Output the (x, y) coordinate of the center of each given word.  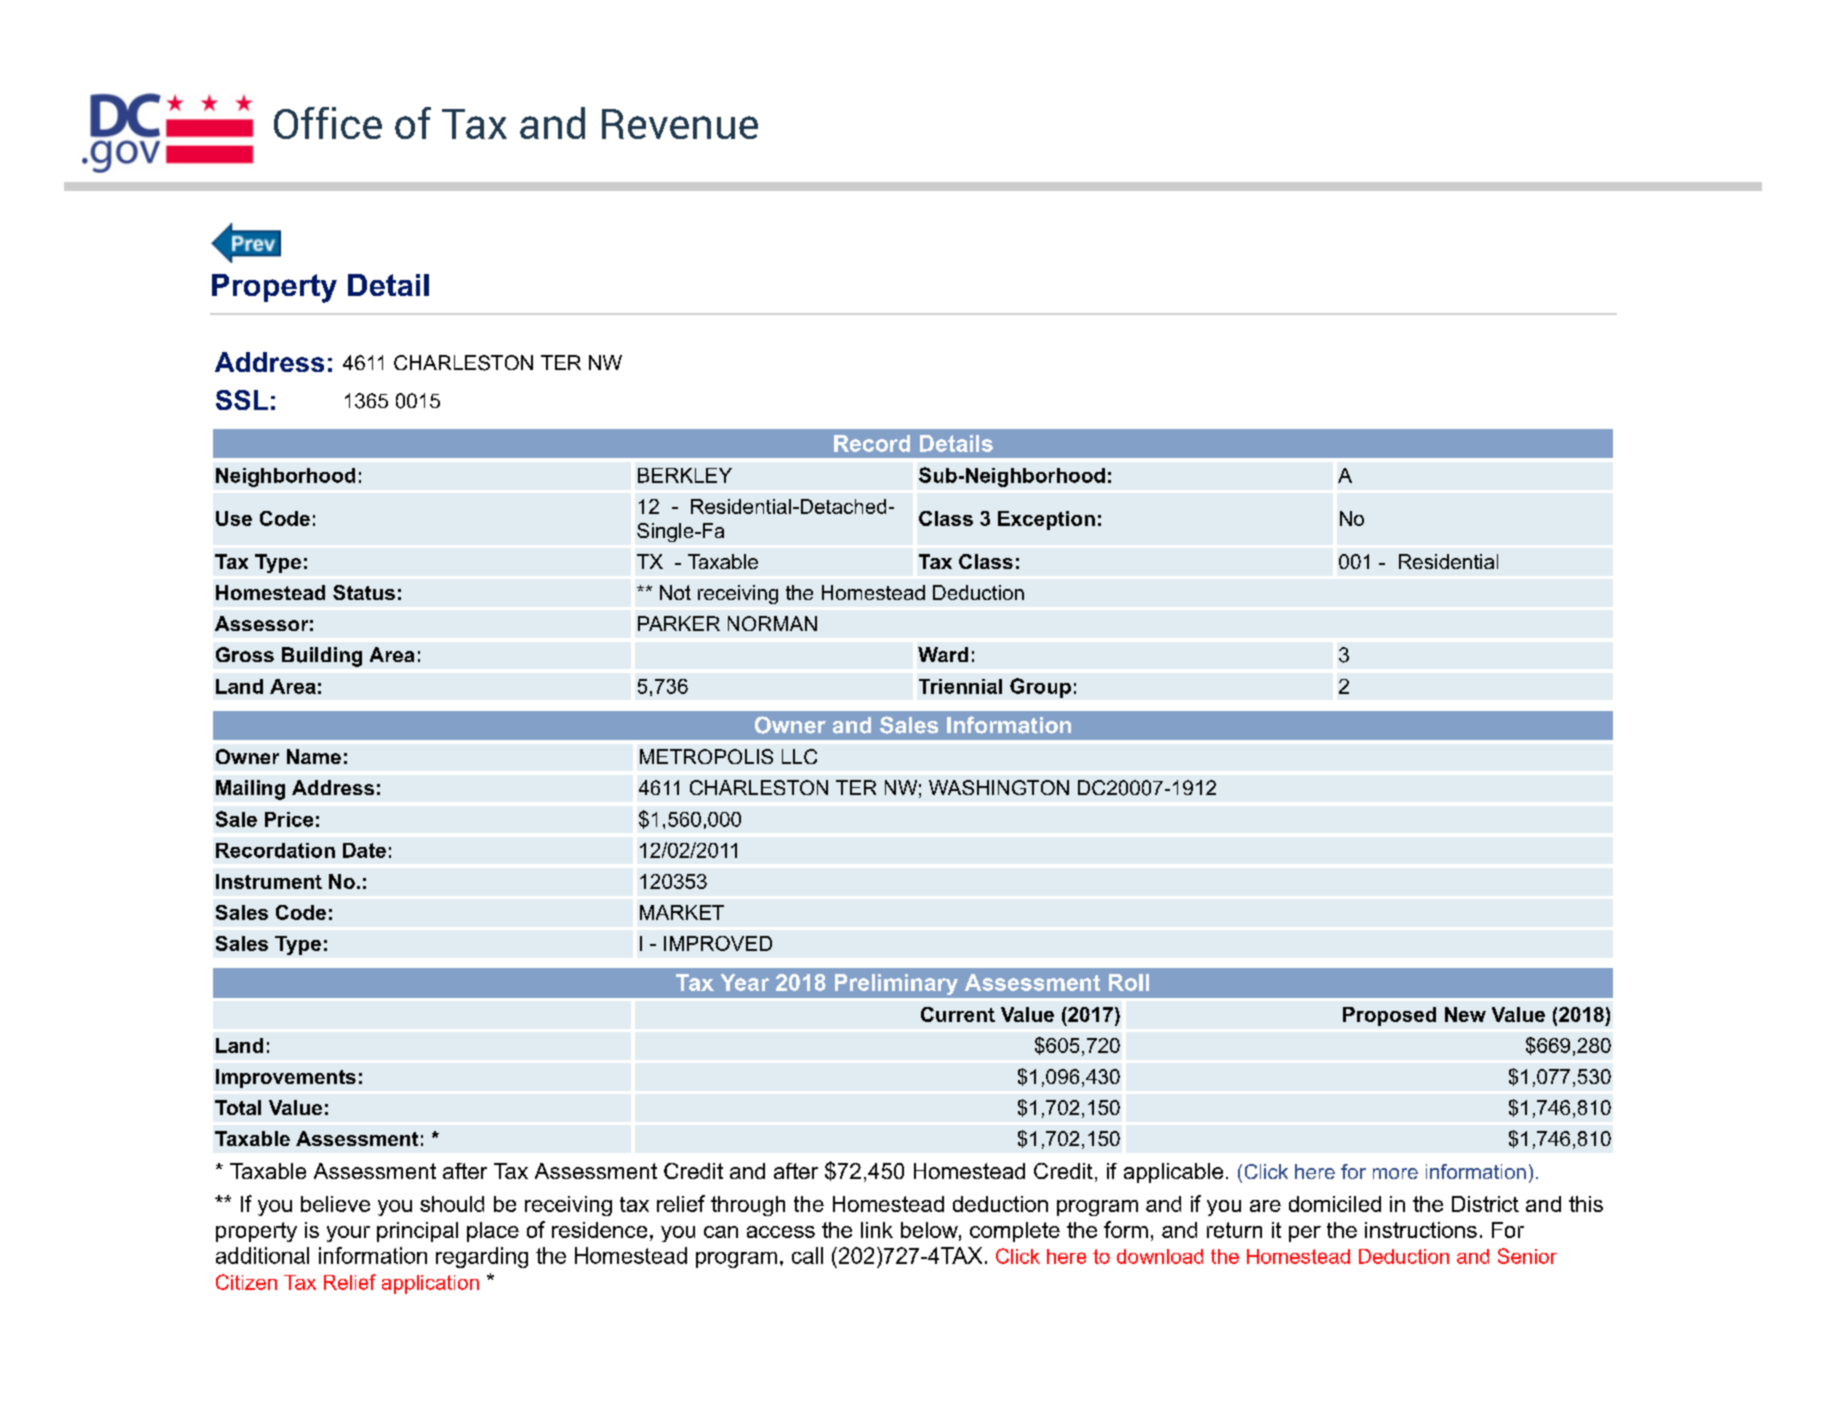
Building (322, 657)
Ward (943, 654)
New (1465, 1014)
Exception (1046, 520)
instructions (1421, 1230)
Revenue (680, 124)
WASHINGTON (999, 787)
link (877, 1230)
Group (1040, 688)
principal (417, 1232)
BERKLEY (685, 475)
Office (328, 123)
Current (958, 1014)
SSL (242, 400)
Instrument (269, 881)
